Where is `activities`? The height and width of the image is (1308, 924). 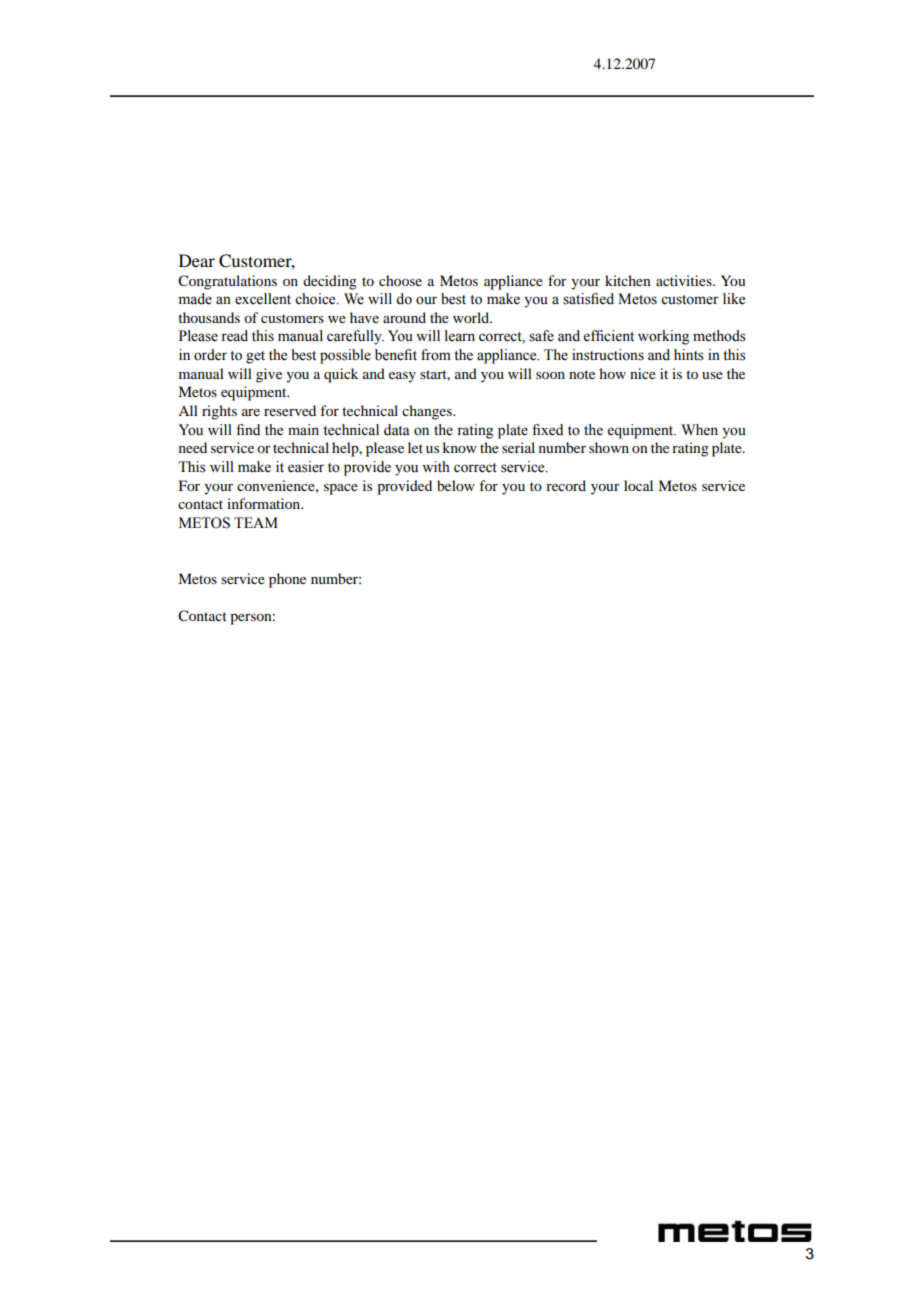 activities is located at coordinates (685, 280).
